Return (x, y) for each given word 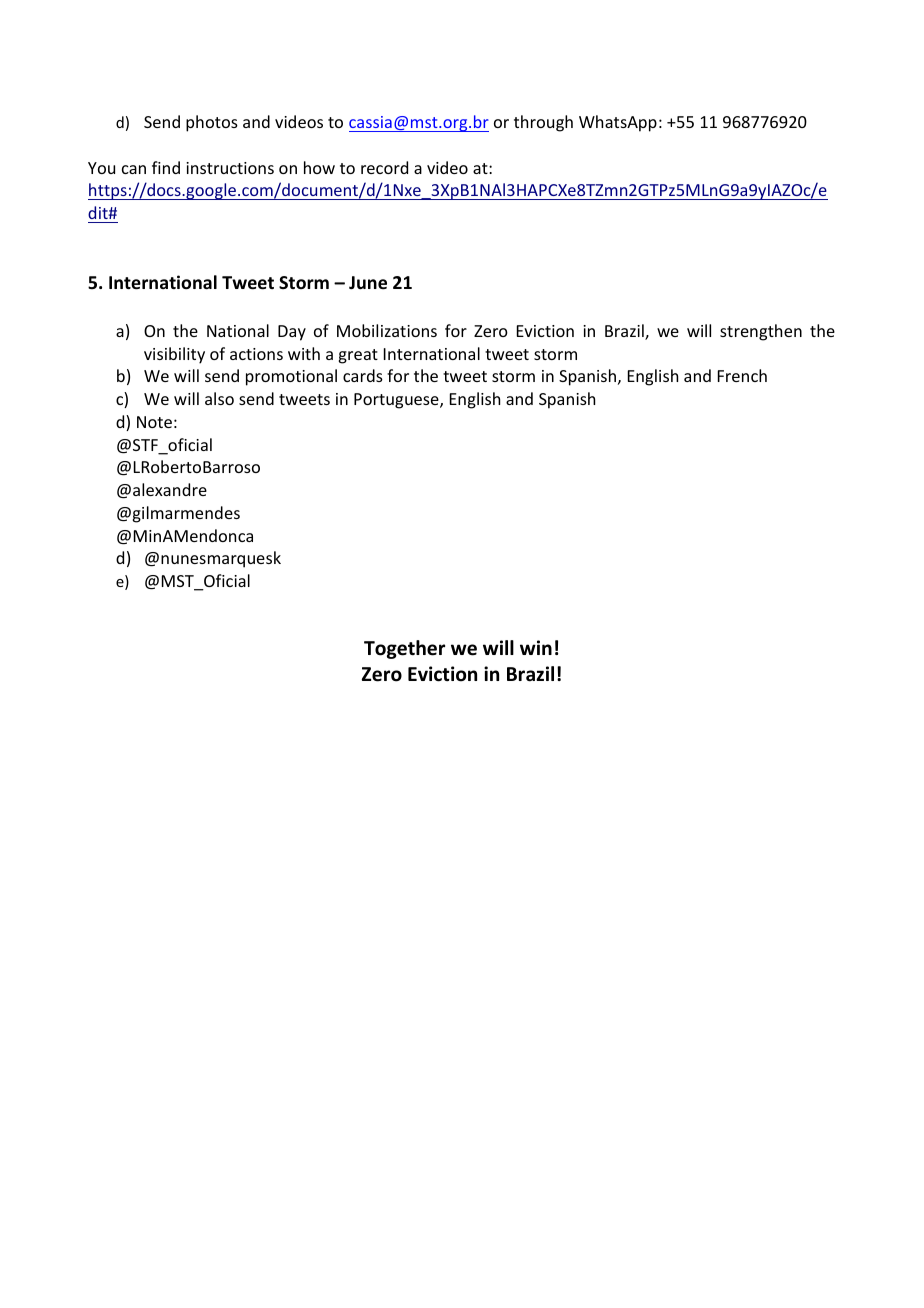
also (219, 398)
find (166, 167)
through (543, 123)
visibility (174, 355)
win (536, 647)
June (368, 283)
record (384, 167)
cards (363, 375)
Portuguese (397, 401)
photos (212, 123)
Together (404, 649)
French (742, 375)
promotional (291, 377)
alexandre (170, 489)
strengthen (761, 332)
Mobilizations (387, 330)
